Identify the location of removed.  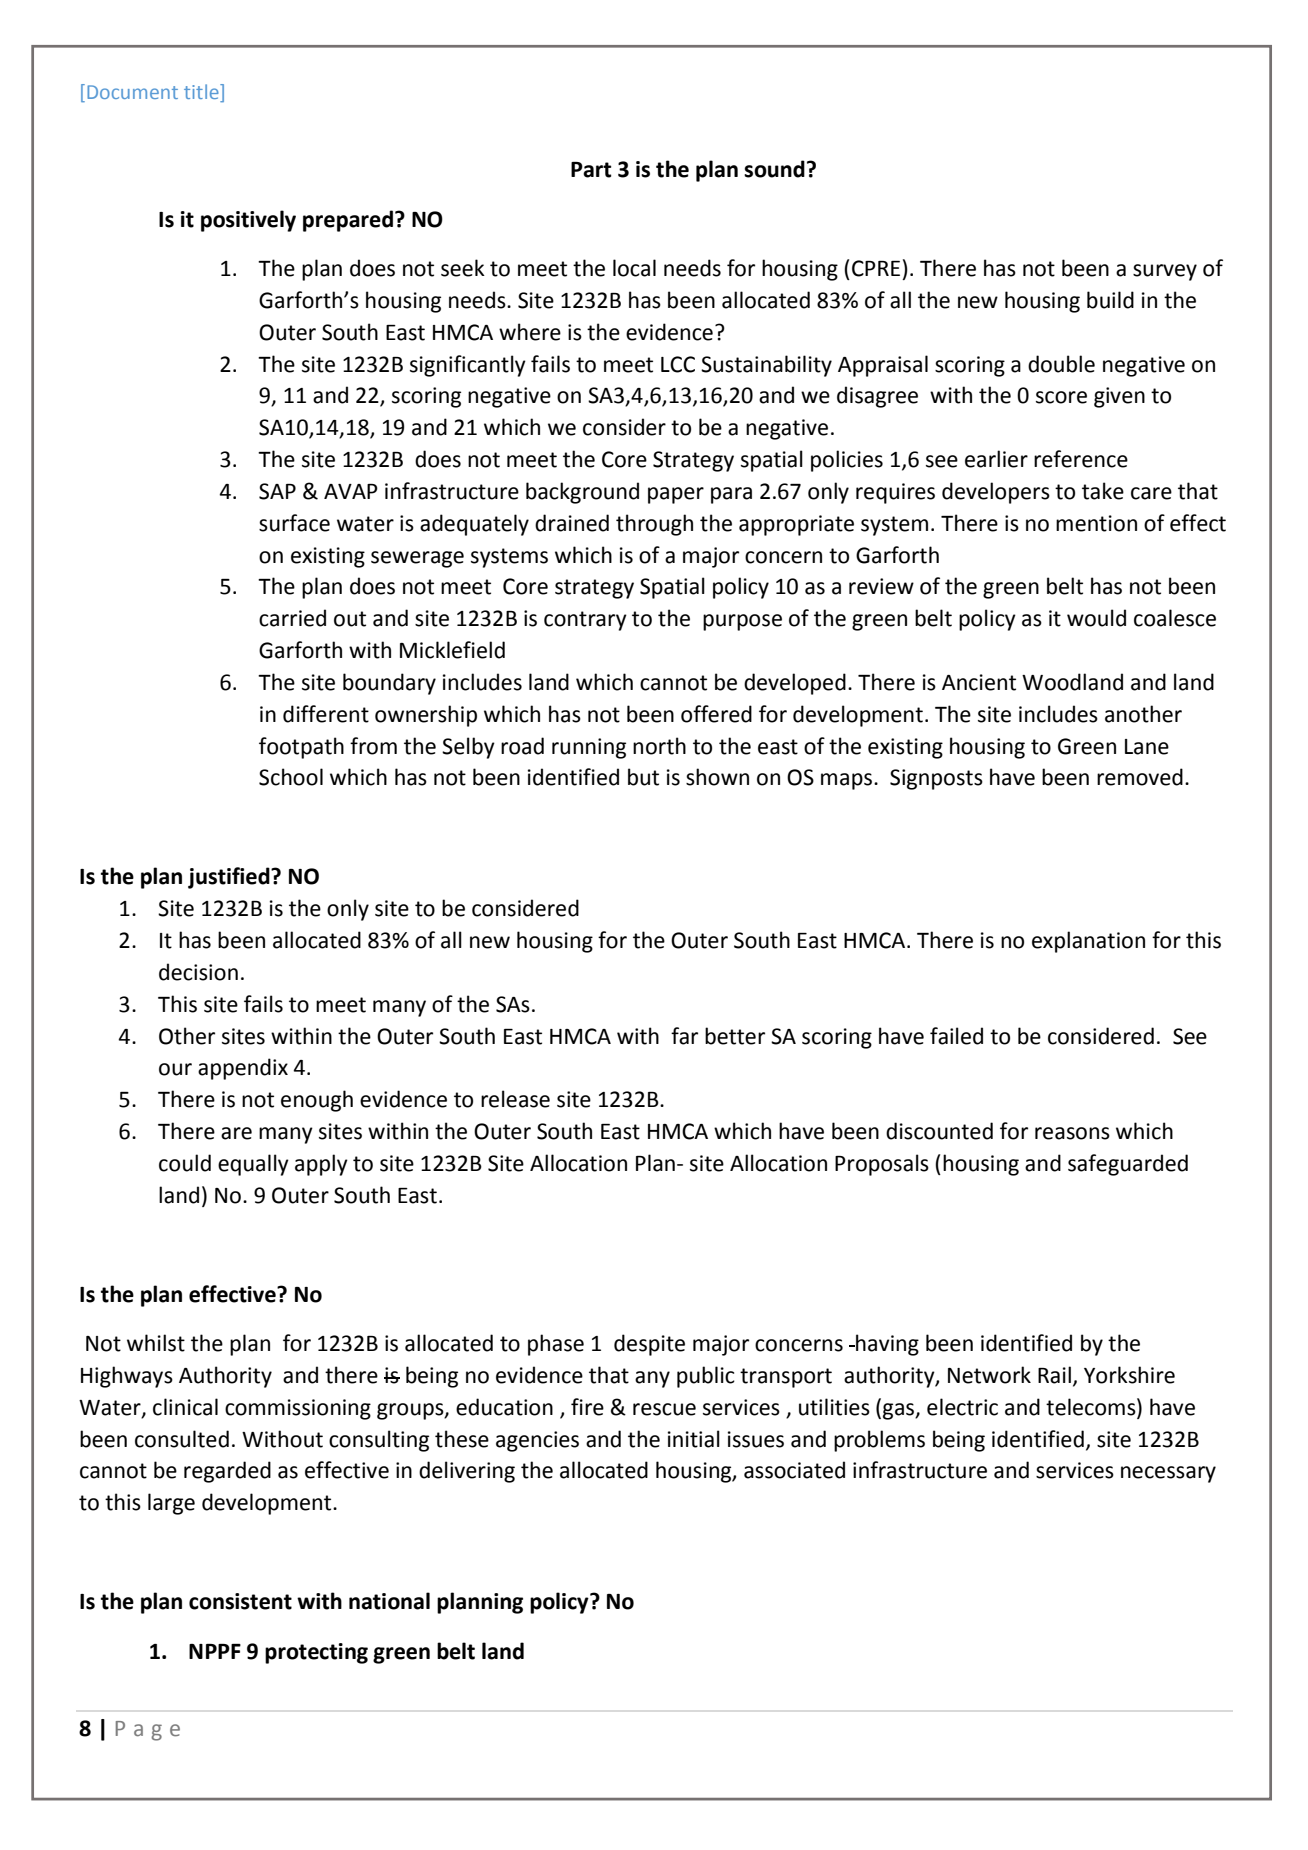
(1140, 777).
